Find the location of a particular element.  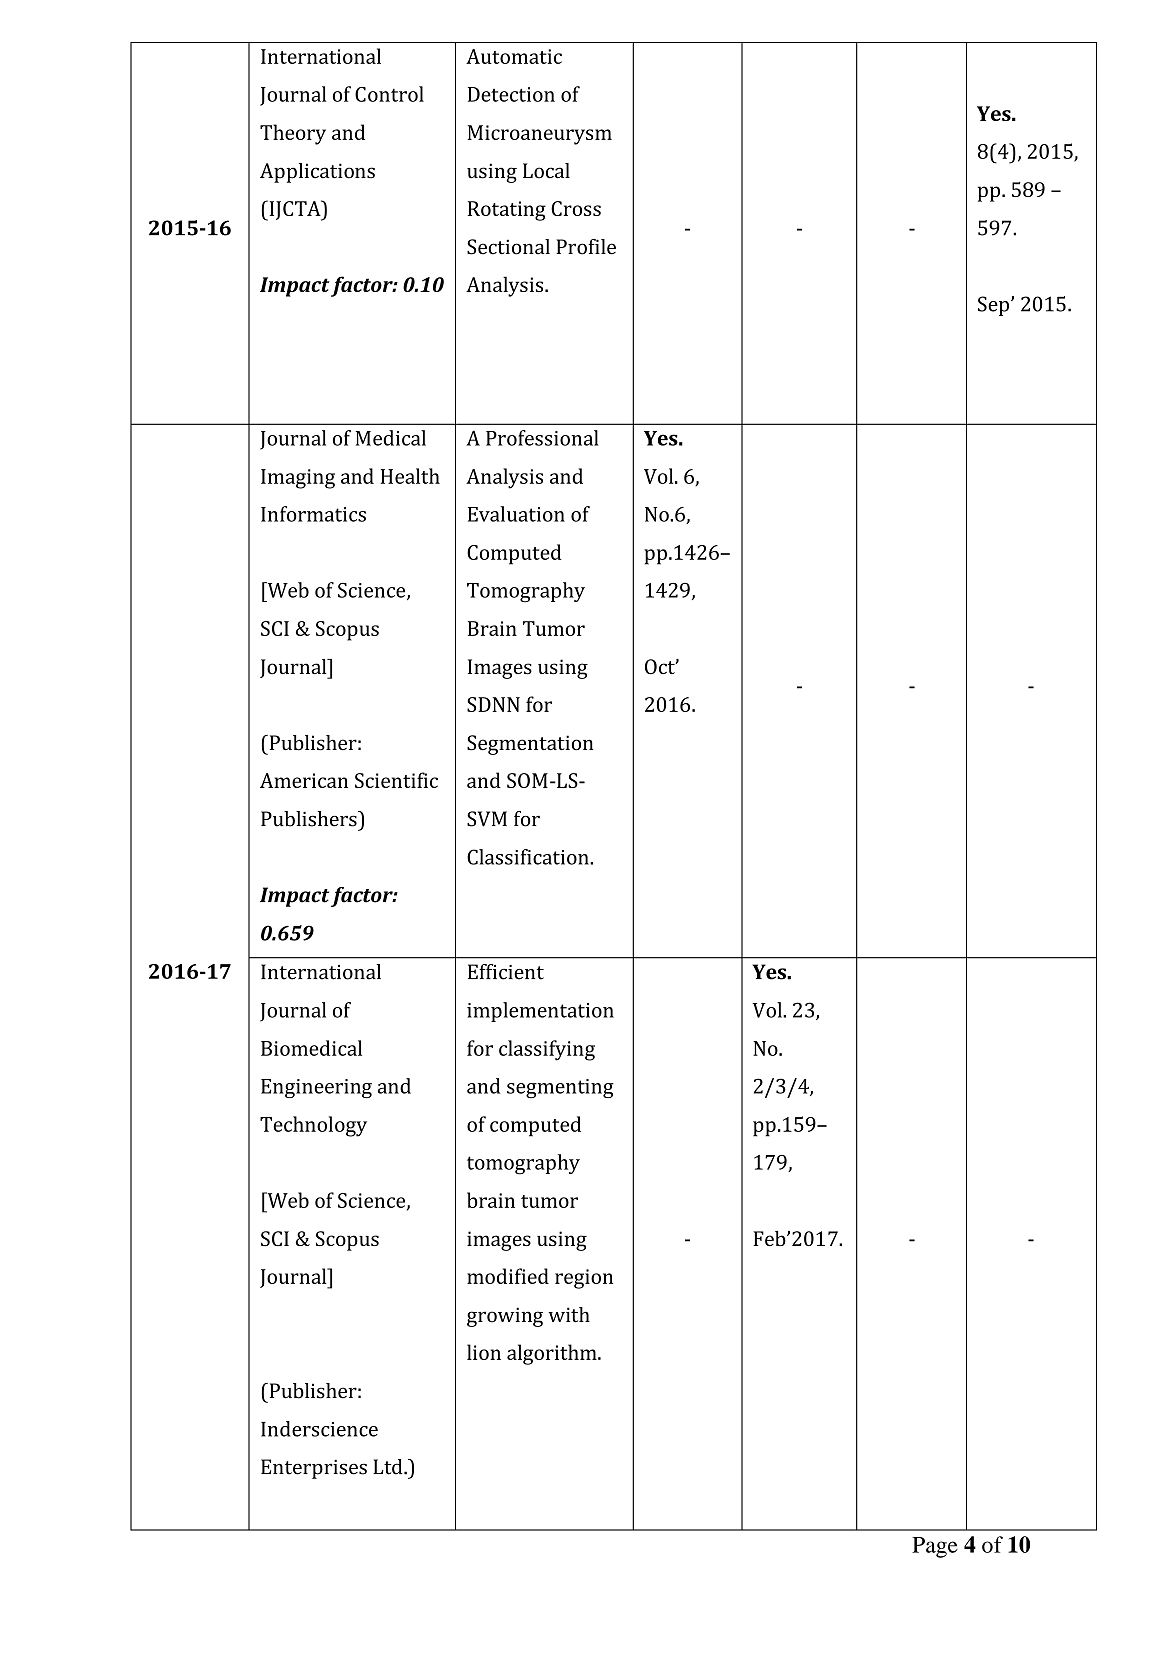

Ltd is located at coordinates (389, 1467).
